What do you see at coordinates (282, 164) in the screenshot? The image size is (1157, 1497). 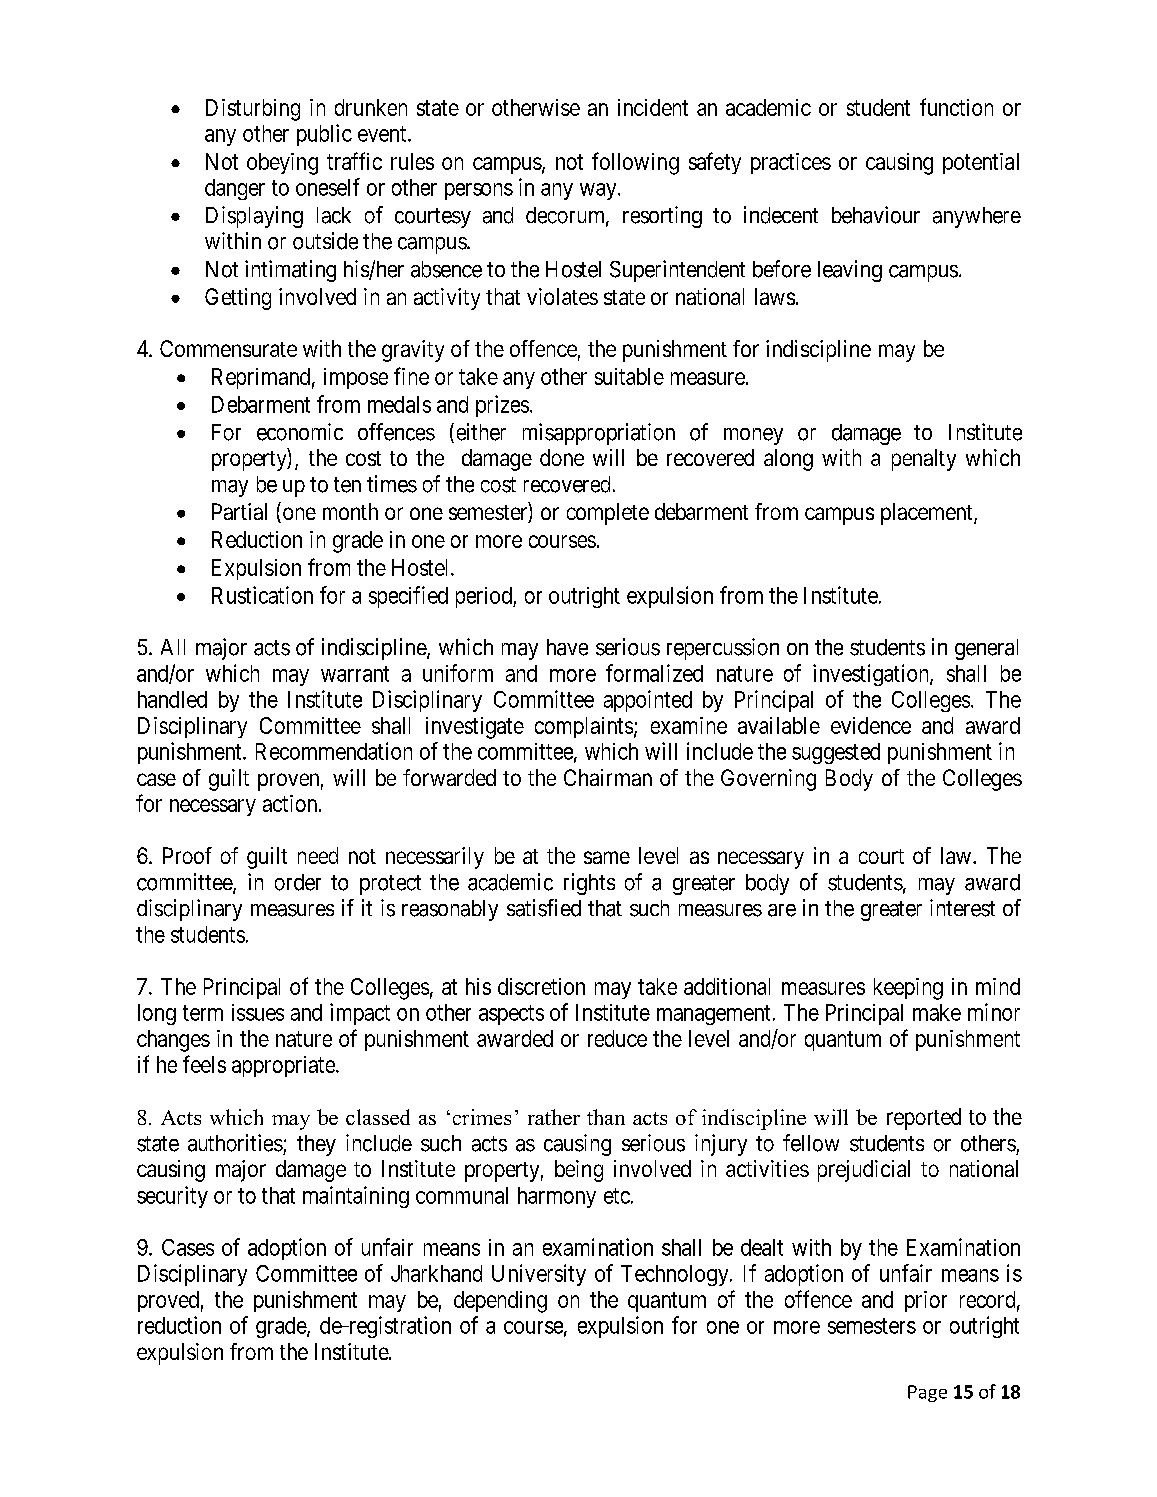 I see `obeying` at bounding box center [282, 164].
